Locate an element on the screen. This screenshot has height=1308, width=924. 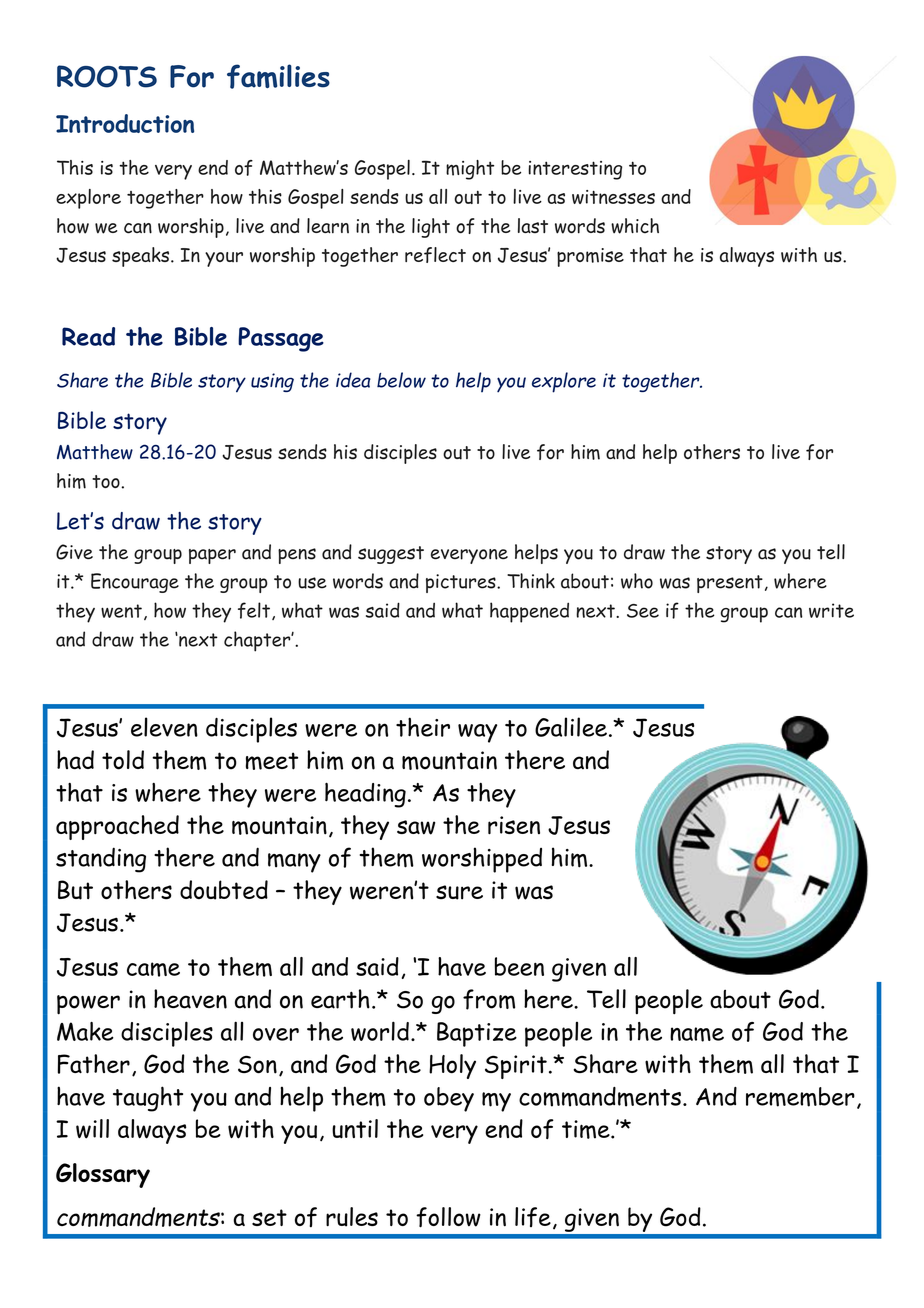
Glossary is located at coordinates (103, 1175).
